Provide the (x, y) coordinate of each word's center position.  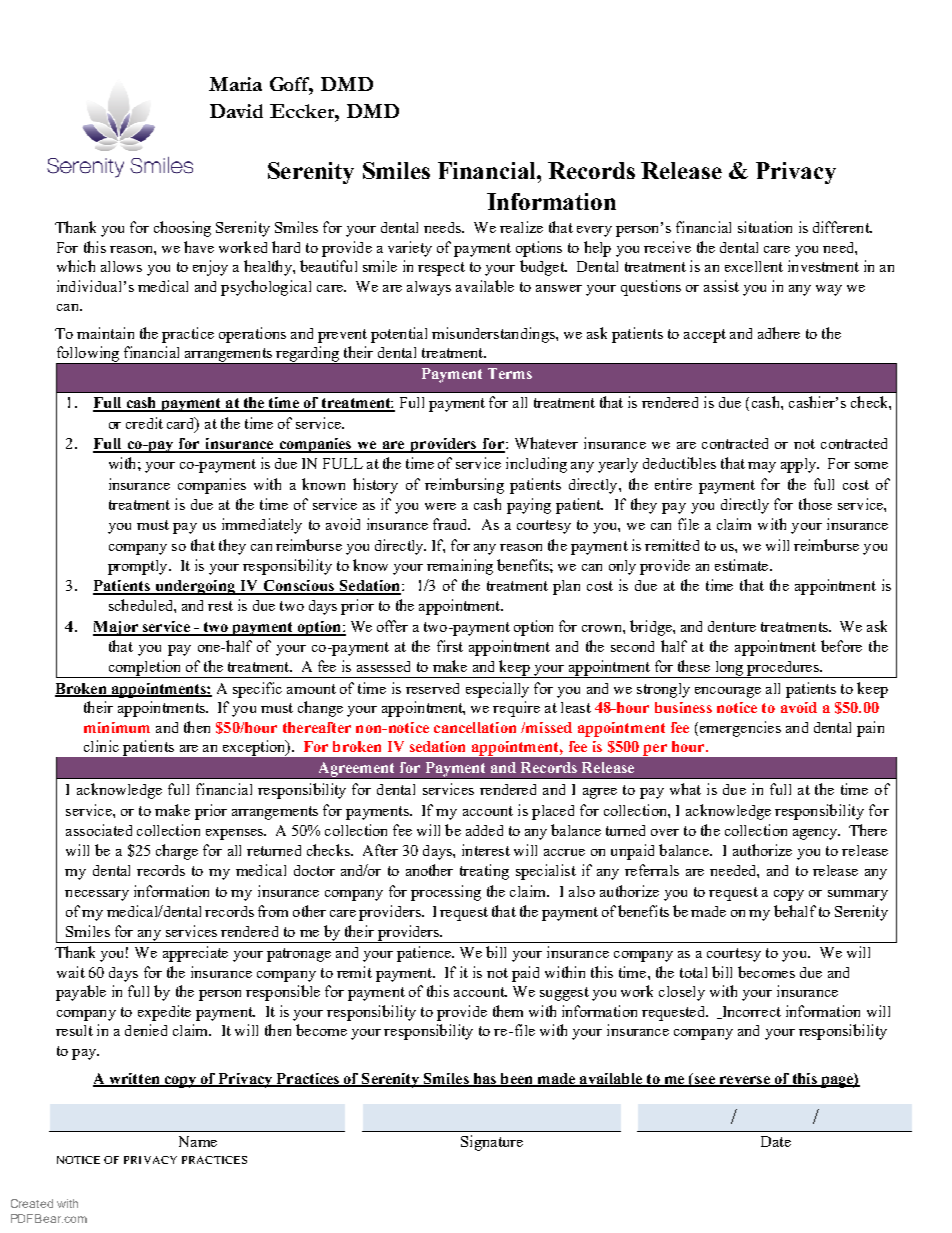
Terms (510, 373)
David (236, 111)
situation (765, 227)
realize (521, 227)
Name (198, 1141)
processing (446, 893)
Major (116, 628)
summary (858, 895)
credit (144, 423)
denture (732, 626)
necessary (97, 895)
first (450, 646)
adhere (779, 333)
